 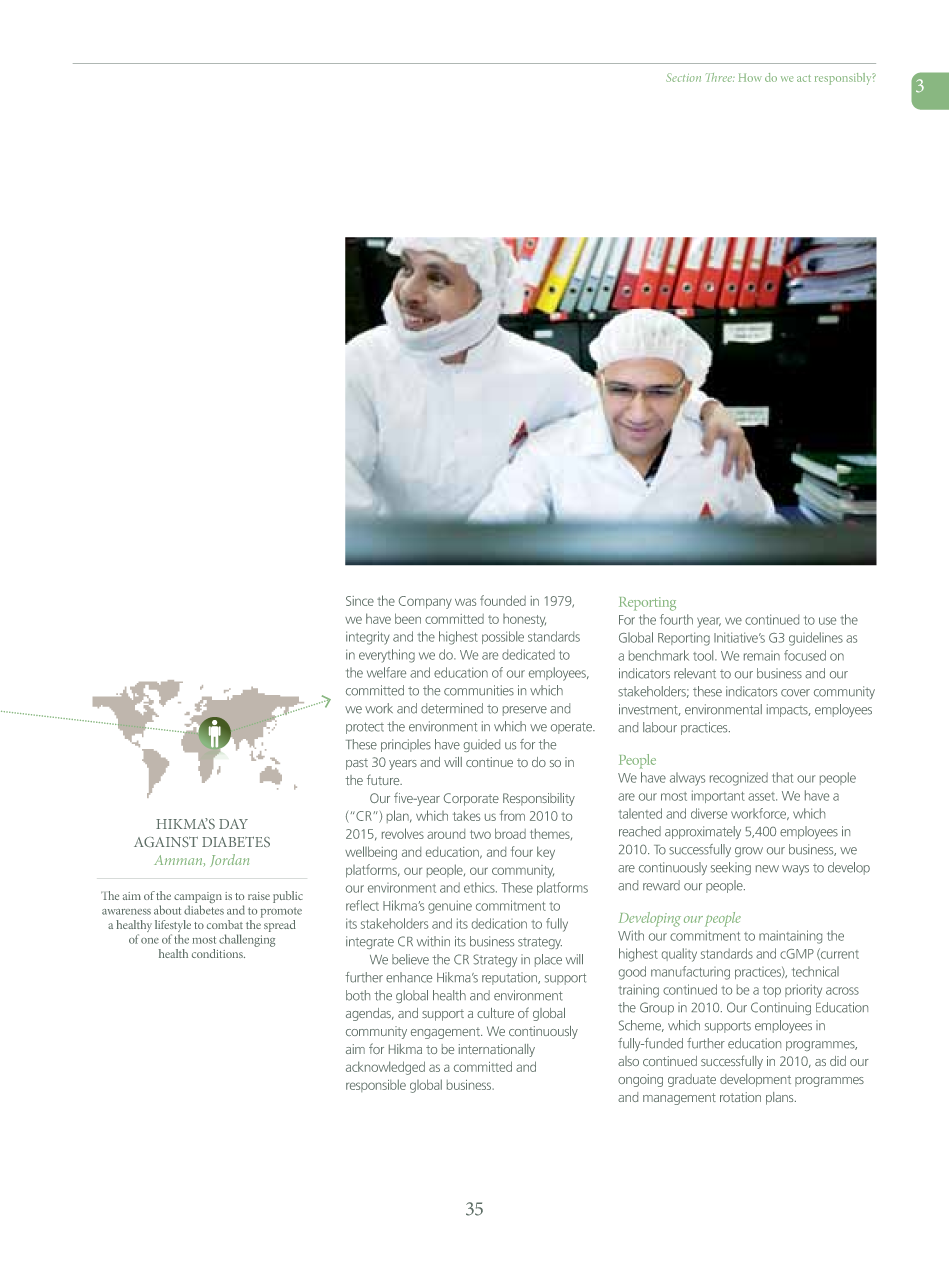 I want to click on integrity, so click(x=368, y=638).
